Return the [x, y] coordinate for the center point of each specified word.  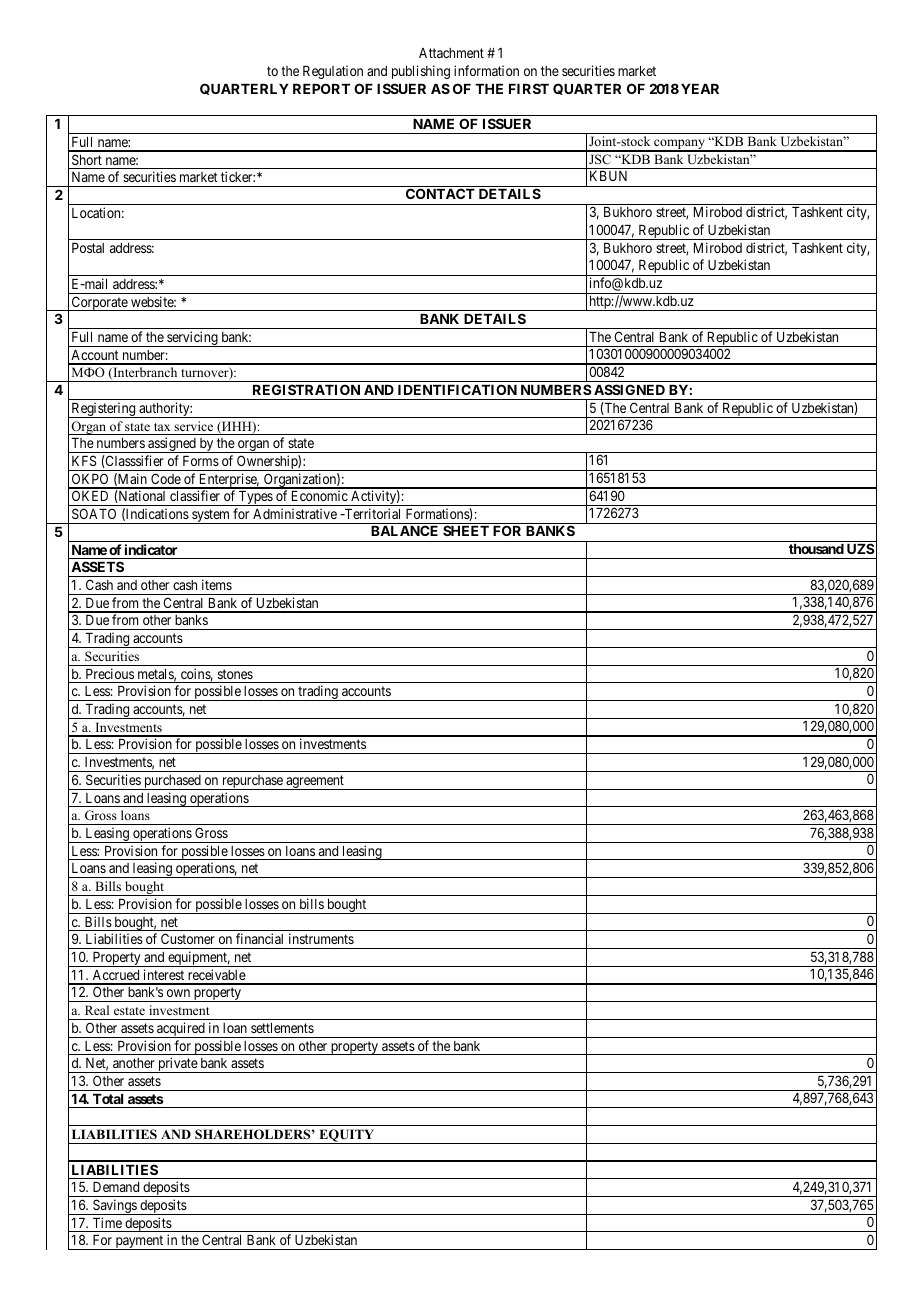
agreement [315, 782]
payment [139, 1242]
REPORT [321, 88]
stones [235, 674]
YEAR [700, 89]
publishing [421, 72]
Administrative [295, 513]
